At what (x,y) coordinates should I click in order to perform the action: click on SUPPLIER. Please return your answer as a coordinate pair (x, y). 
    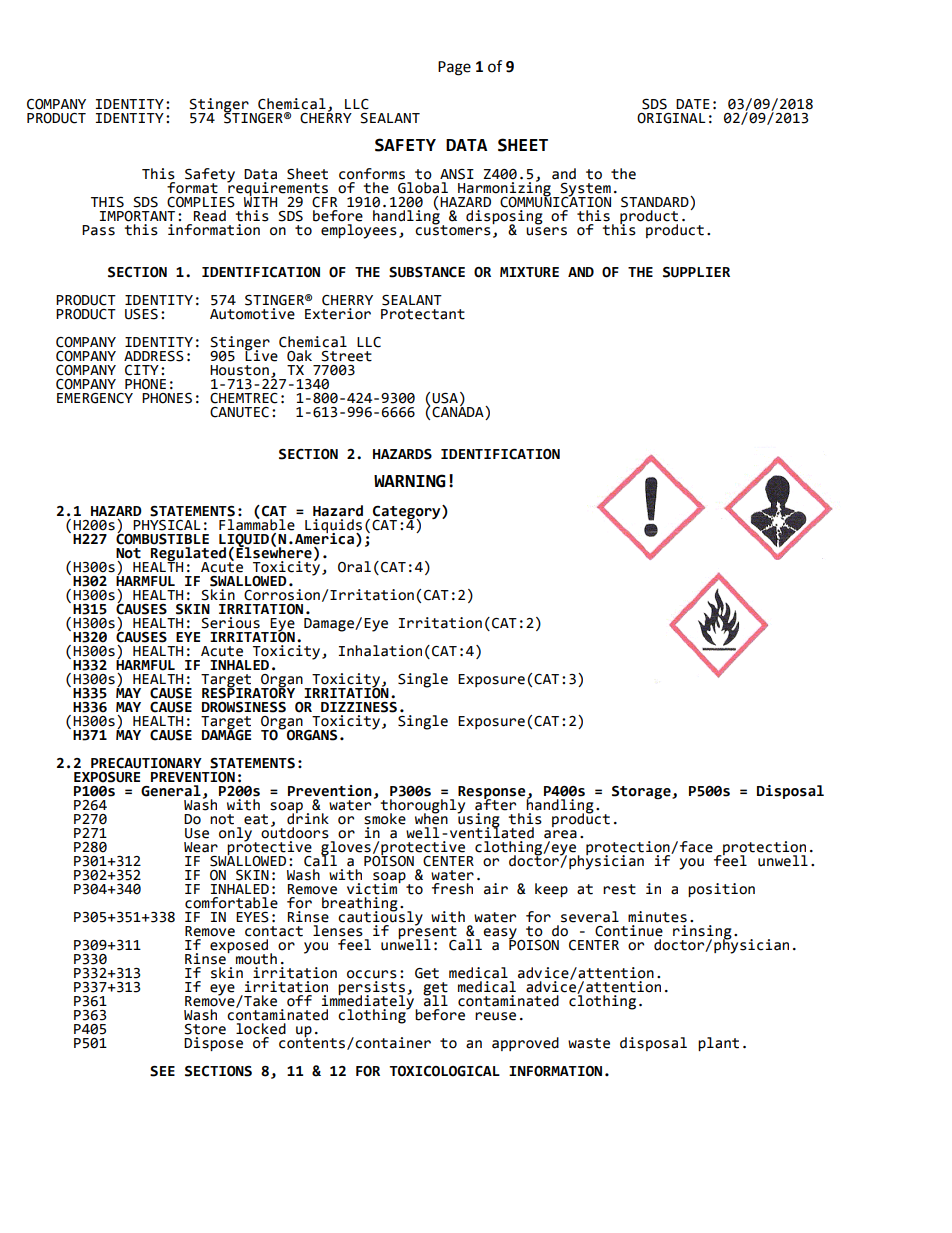
    Looking at the image, I should click on (696, 272).
